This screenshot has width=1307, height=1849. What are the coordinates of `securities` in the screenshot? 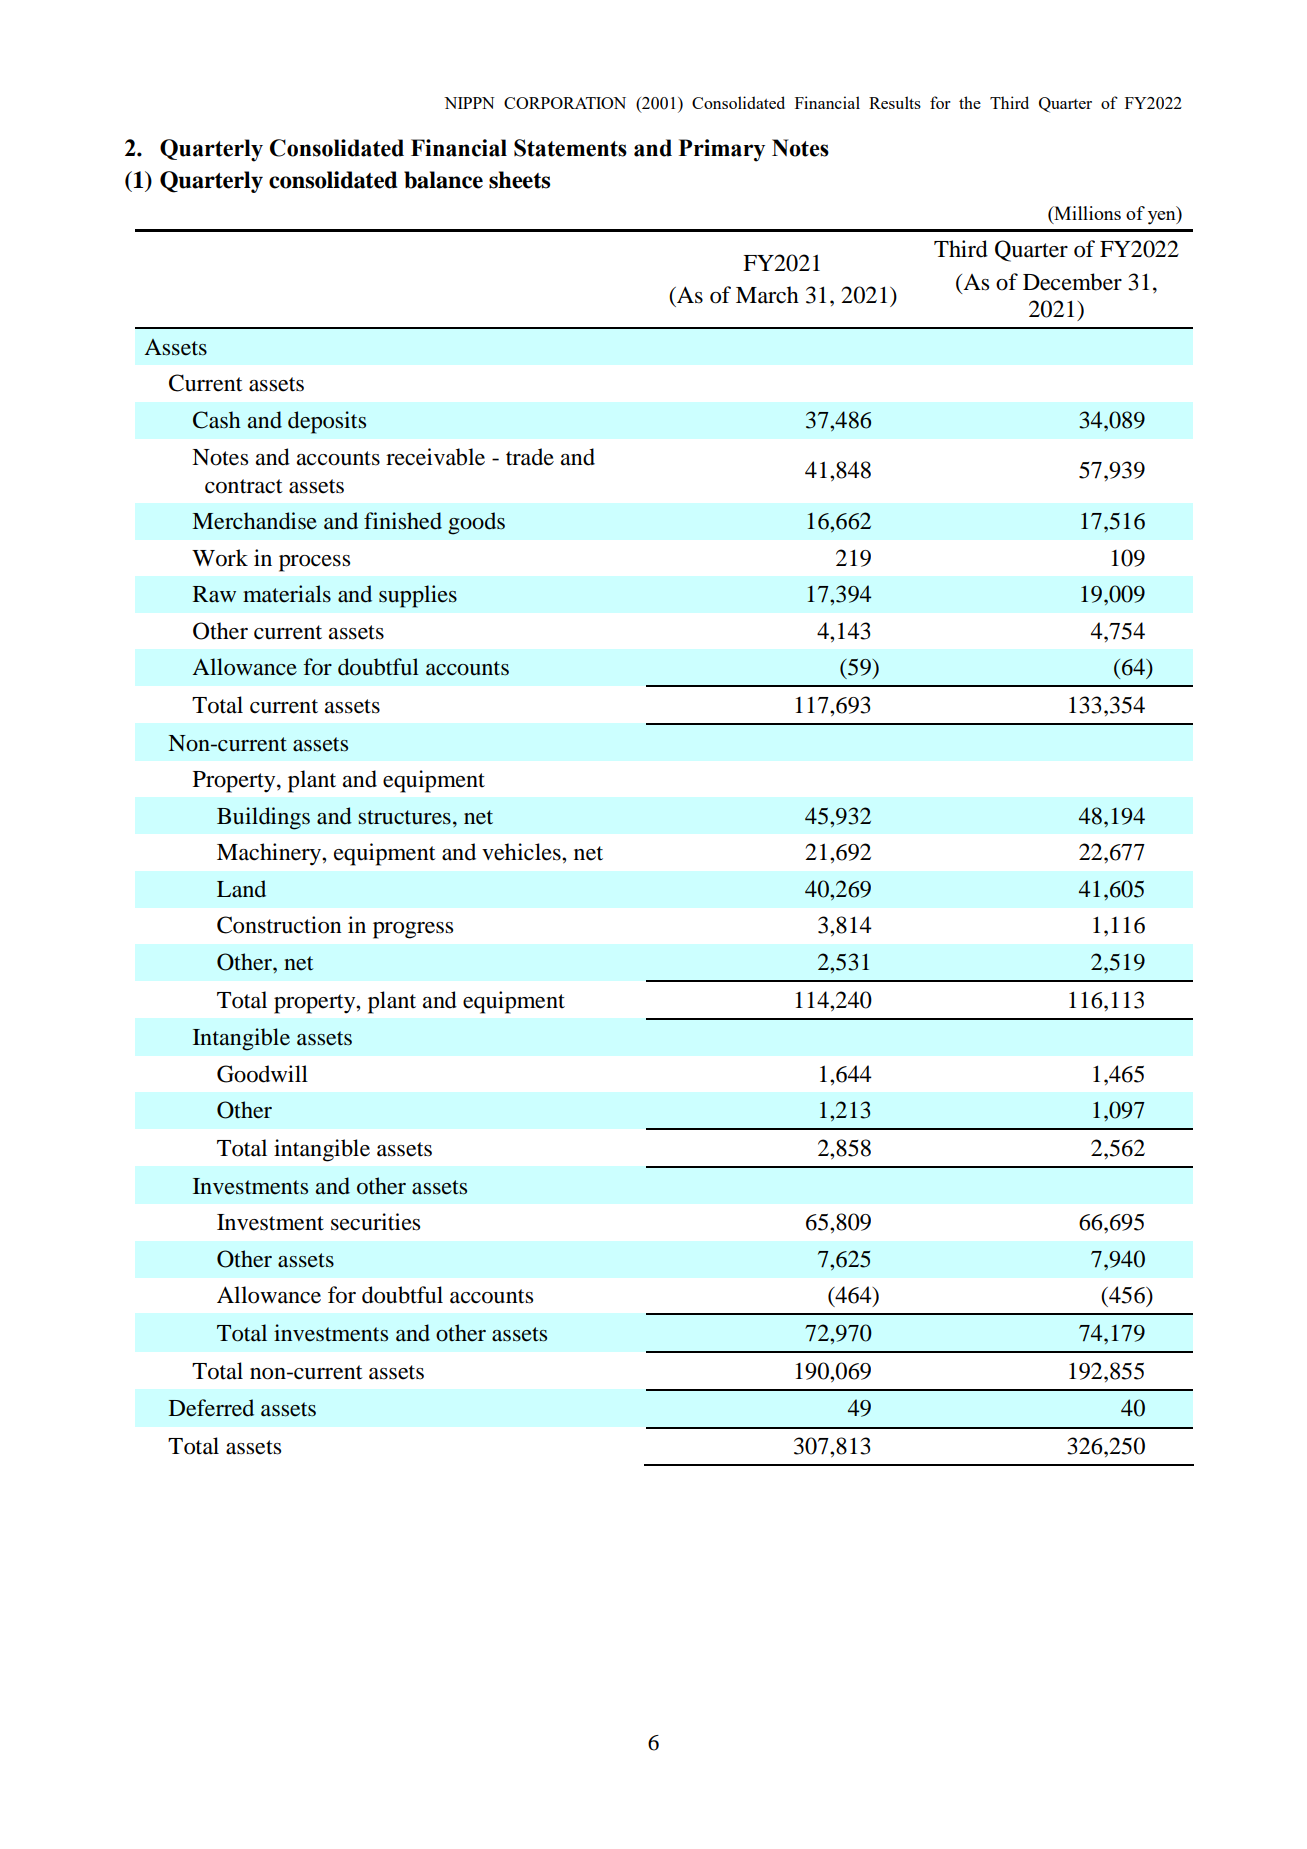 It's located at (375, 1222).
